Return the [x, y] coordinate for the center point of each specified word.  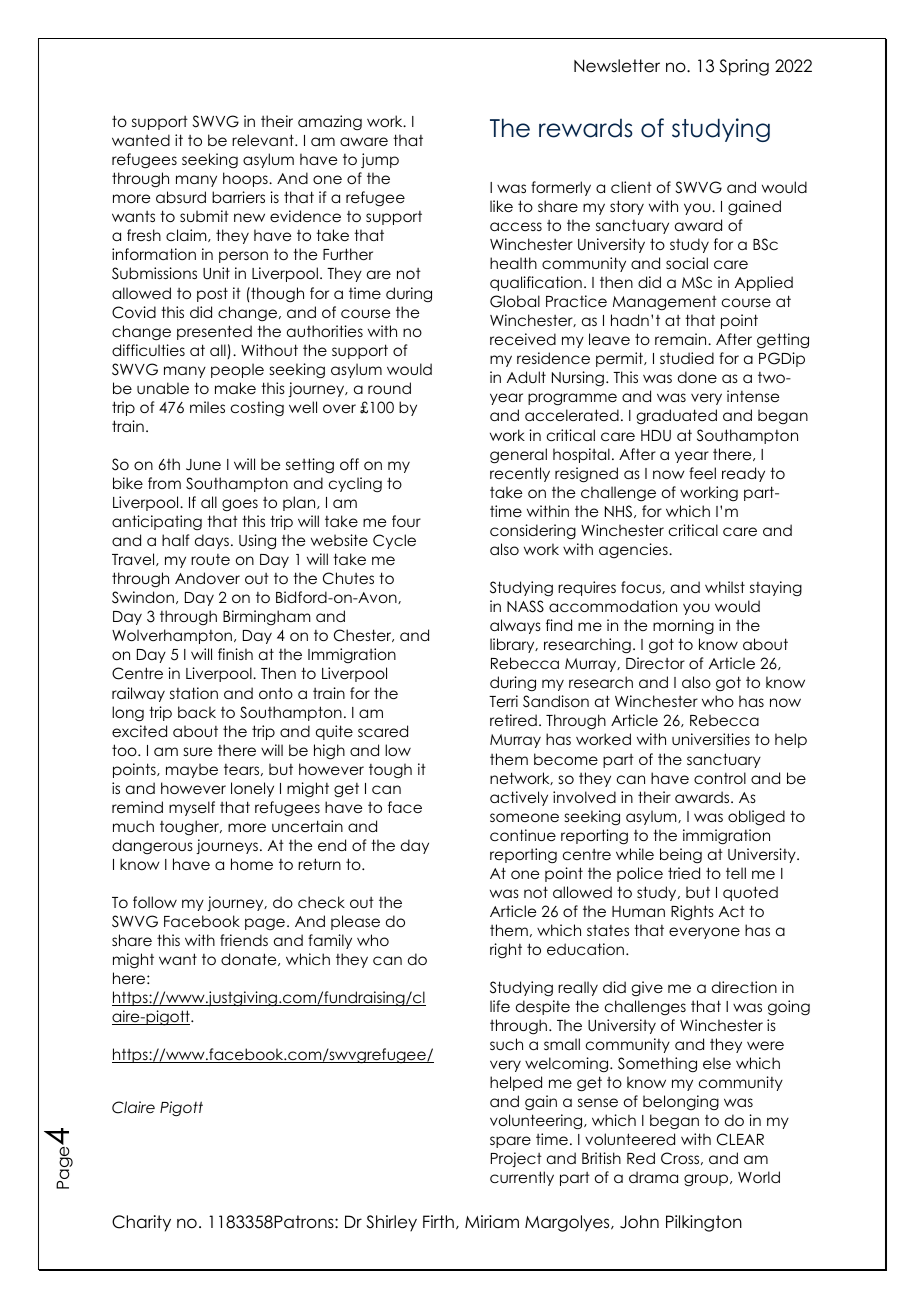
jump [380, 160]
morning [683, 626]
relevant [264, 140]
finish [235, 654]
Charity [141, 1223]
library [513, 645]
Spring [744, 67]
